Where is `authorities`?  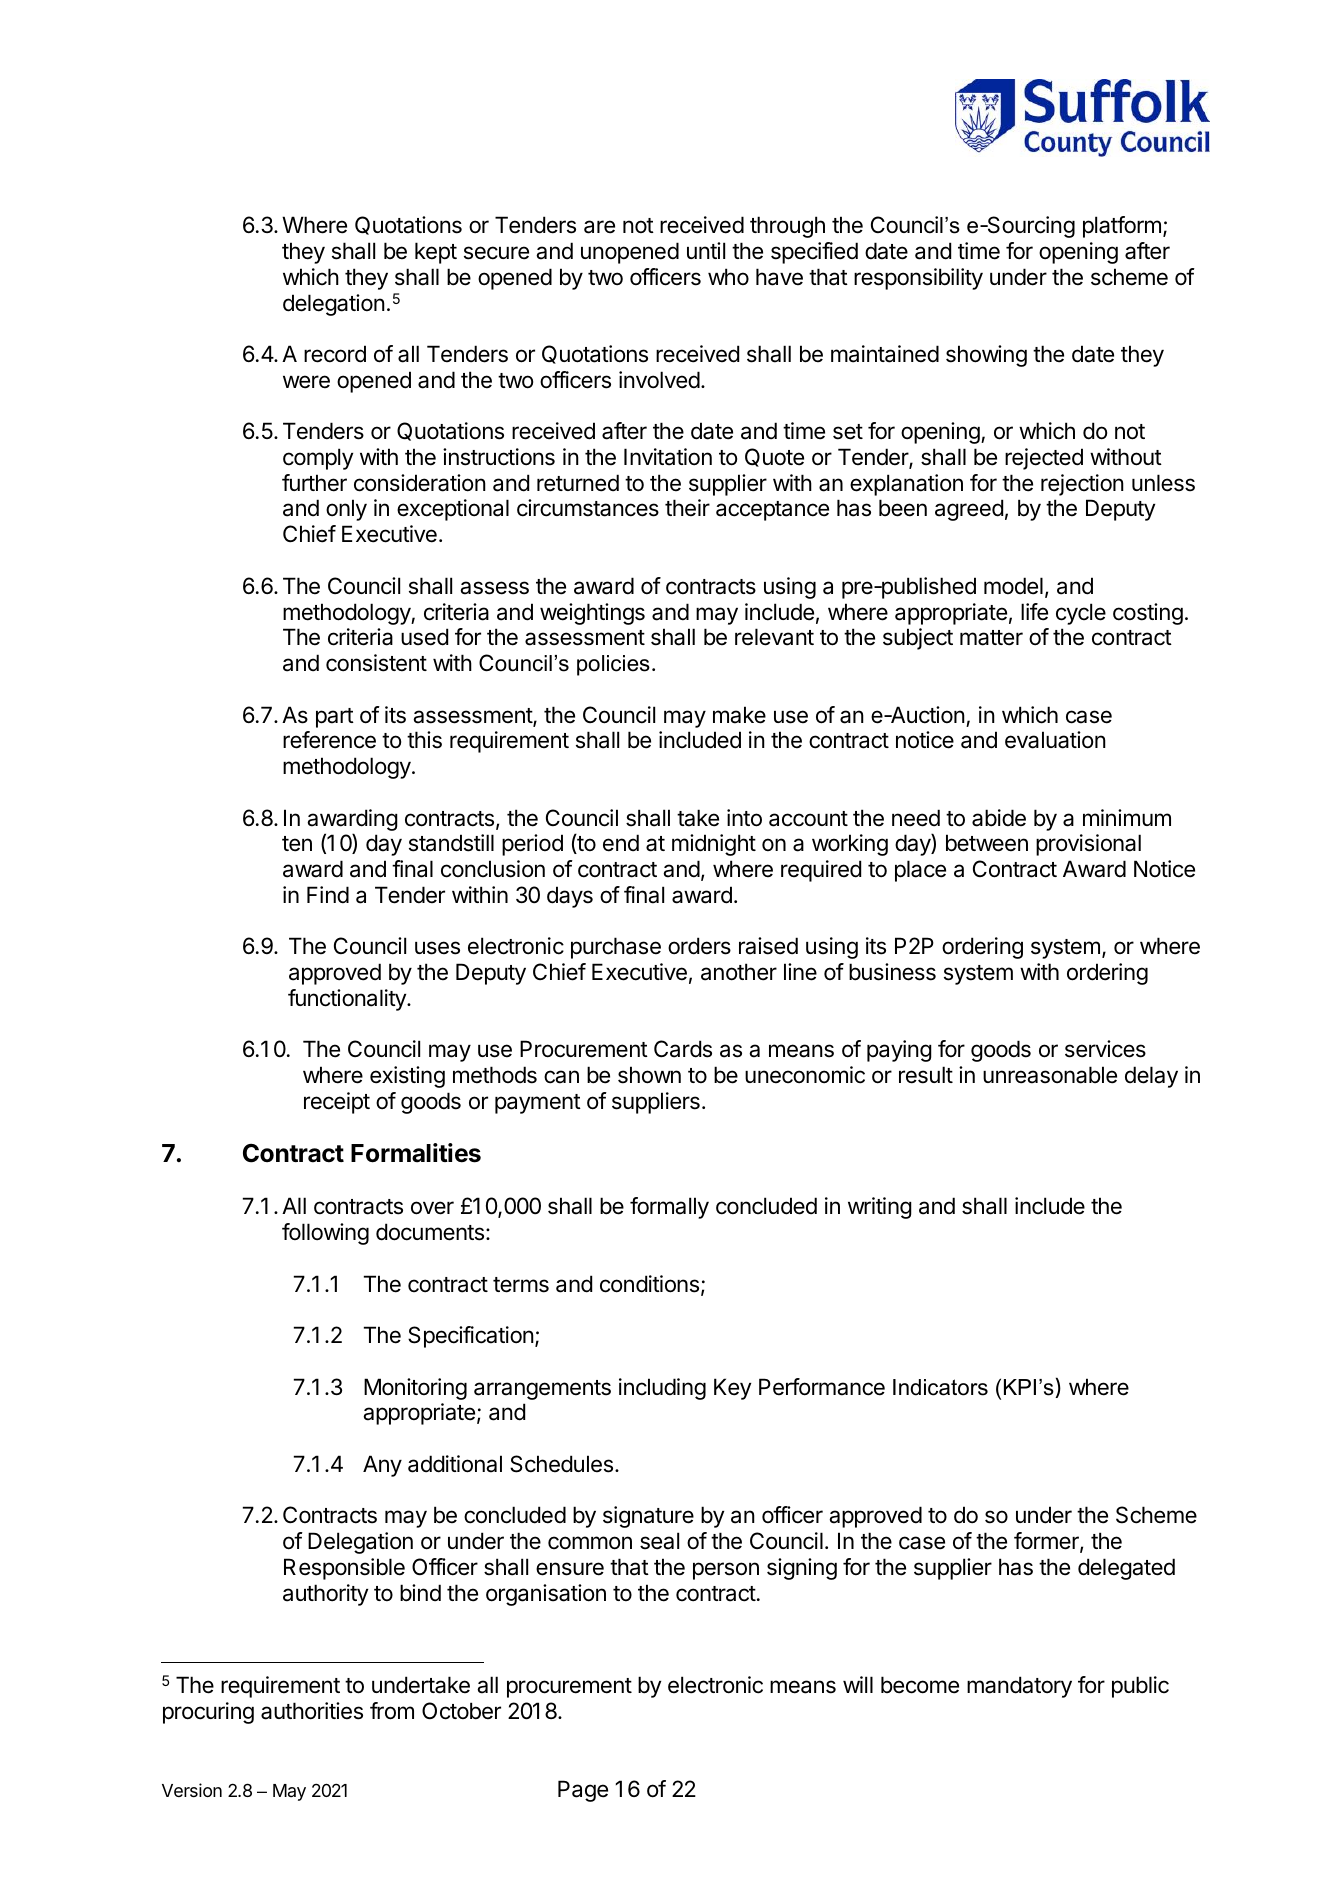
authorities is located at coordinates (312, 1711).
